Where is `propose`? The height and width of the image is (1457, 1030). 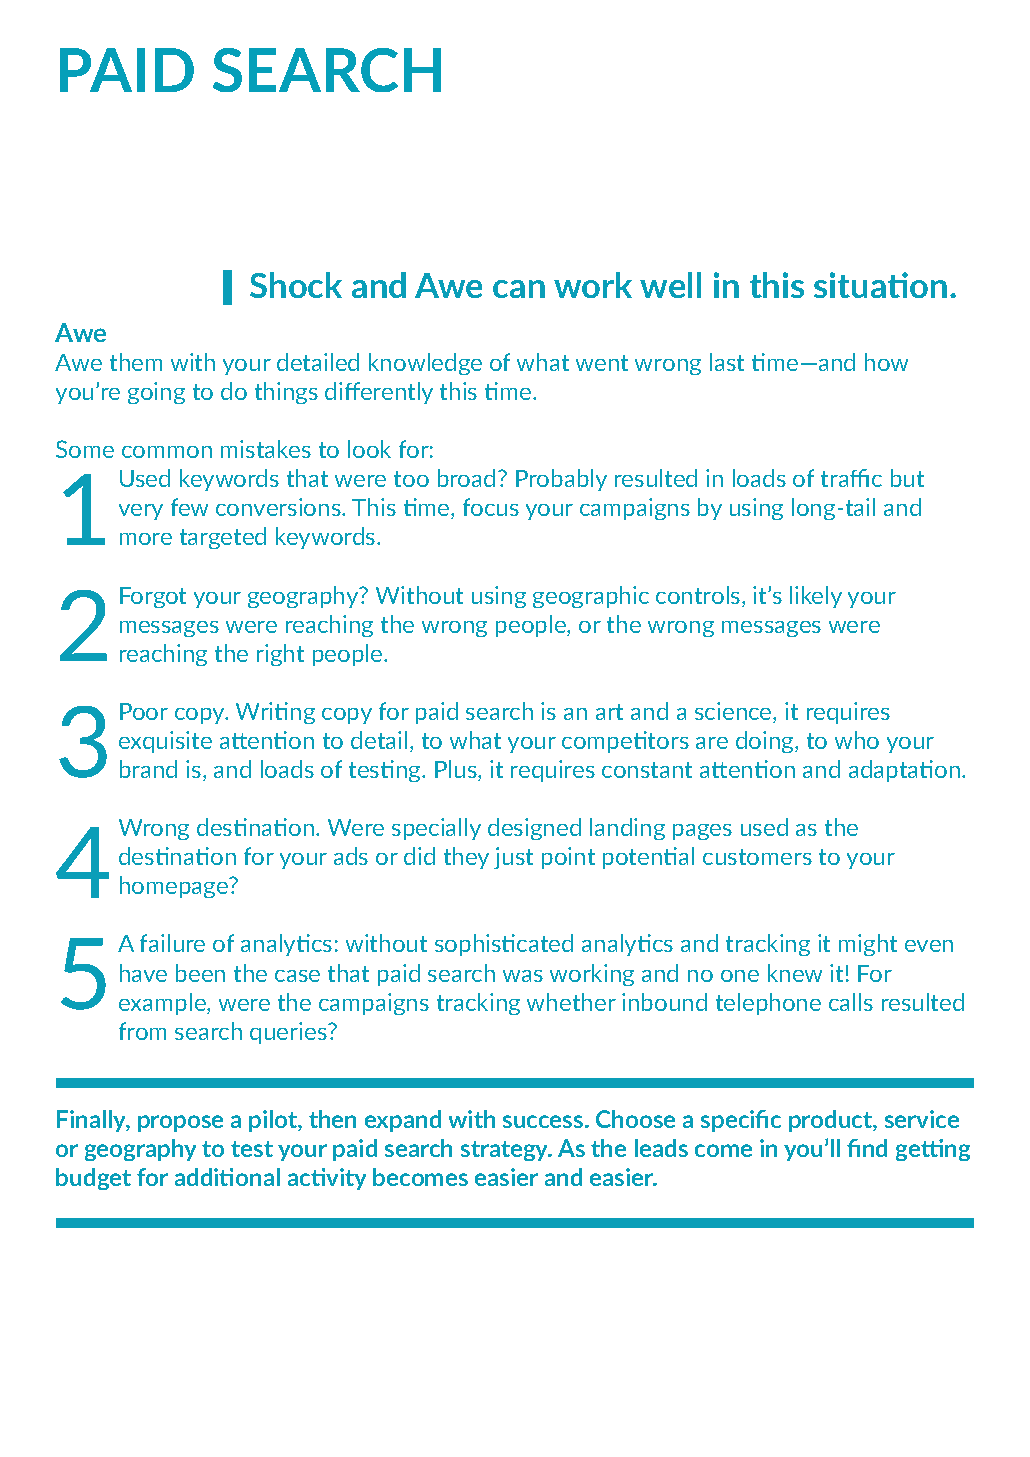
propose is located at coordinates (180, 1123).
